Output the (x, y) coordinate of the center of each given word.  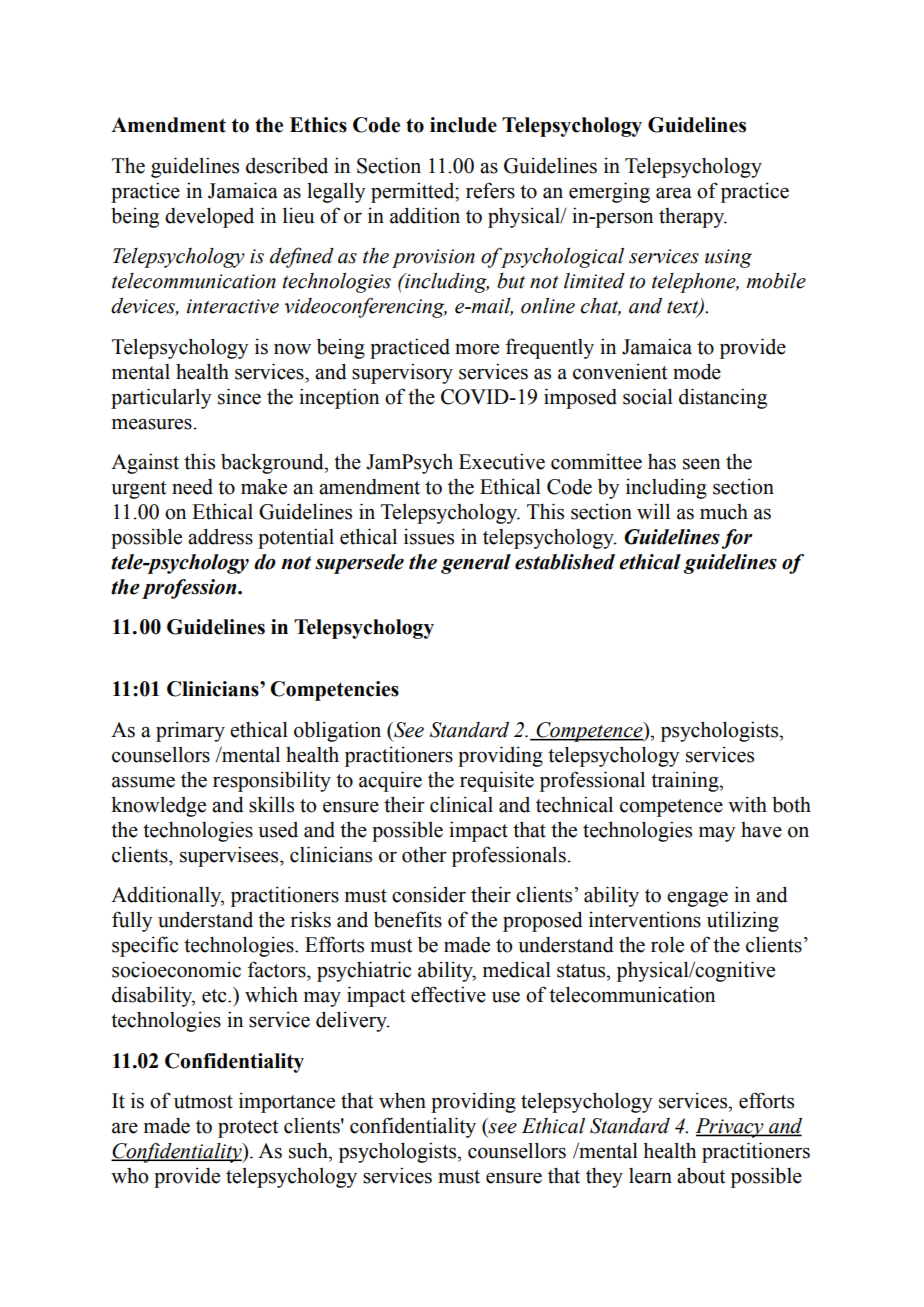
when (402, 1100)
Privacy (730, 1128)
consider (429, 894)
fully (132, 921)
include (463, 125)
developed (209, 217)
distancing (723, 398)
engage (697, 899)
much (724, 512)
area (674, 193)
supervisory (402, 373)
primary (190, 731)
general (476, 564)
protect (248, 1129)
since (239, 396)
